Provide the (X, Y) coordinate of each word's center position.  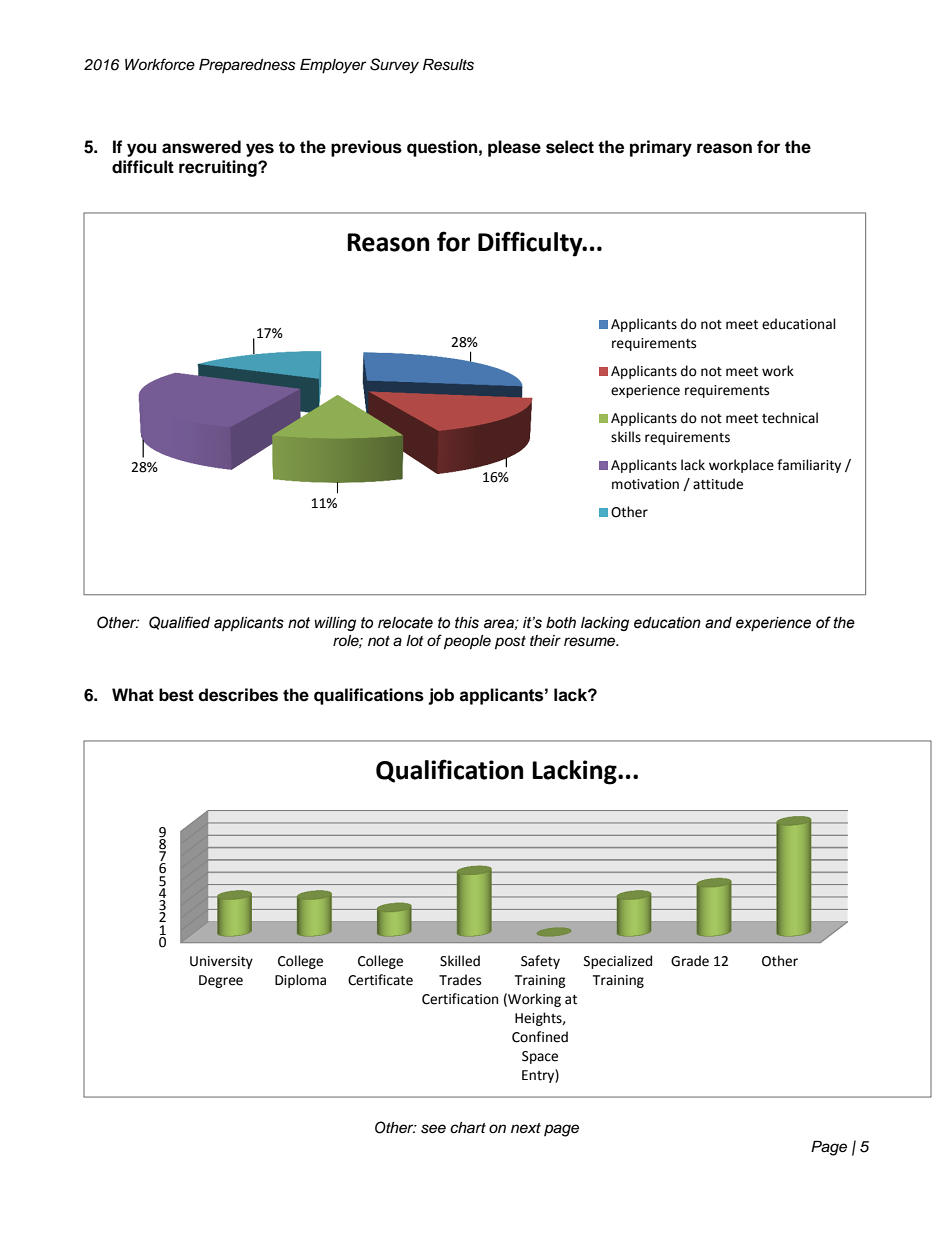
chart (468, 1128)
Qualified (179, 623)
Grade (690, 961)
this (467, 623)
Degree (221, 981)
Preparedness (247, 66)
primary (661, 148)
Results (448, 65)
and (718, 623)
